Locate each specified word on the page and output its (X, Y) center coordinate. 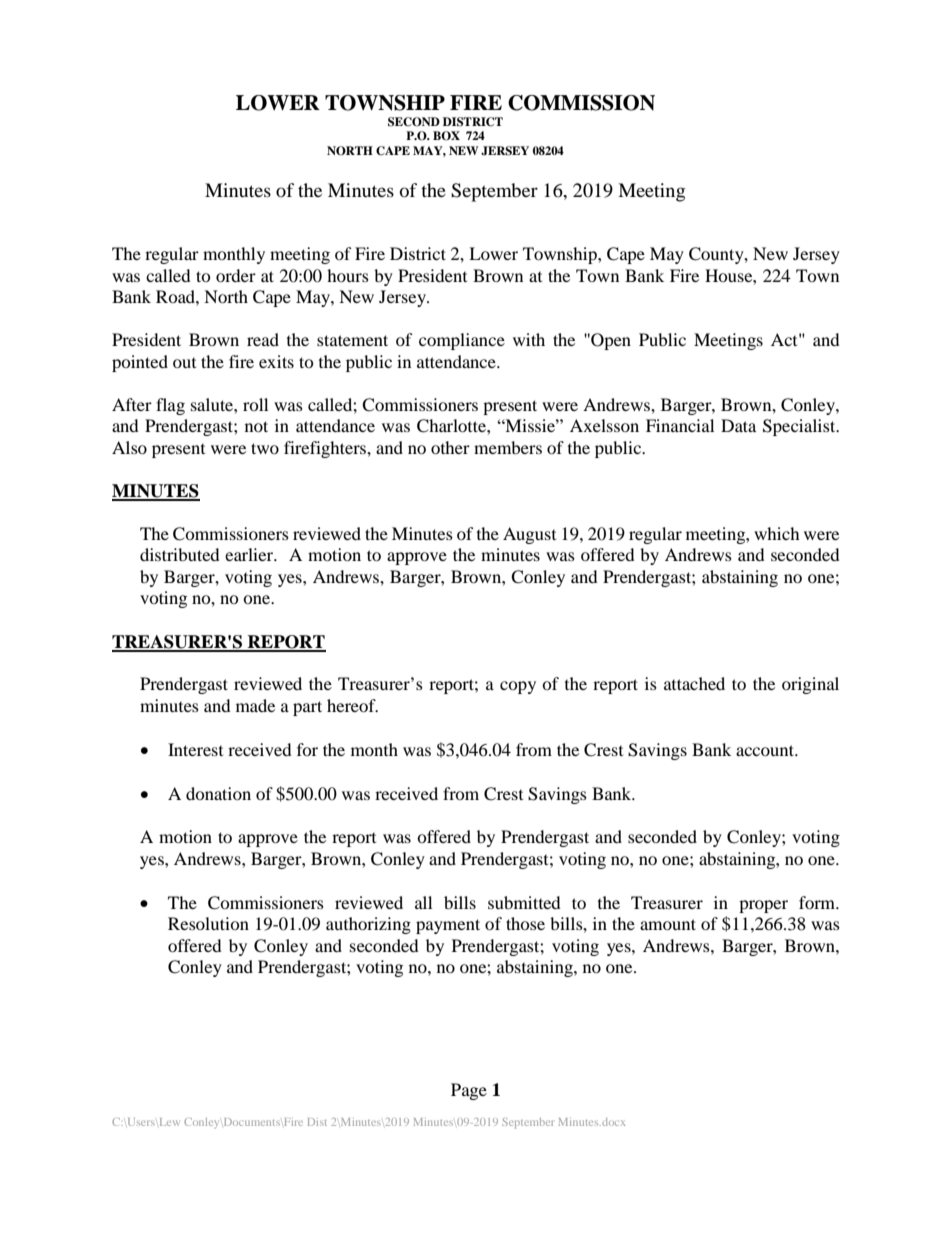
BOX (446, 136)
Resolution (208, 923)
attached (694, 683)
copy (518, 687)
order (236, 275)
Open (610, 341)
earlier (250, 554)
